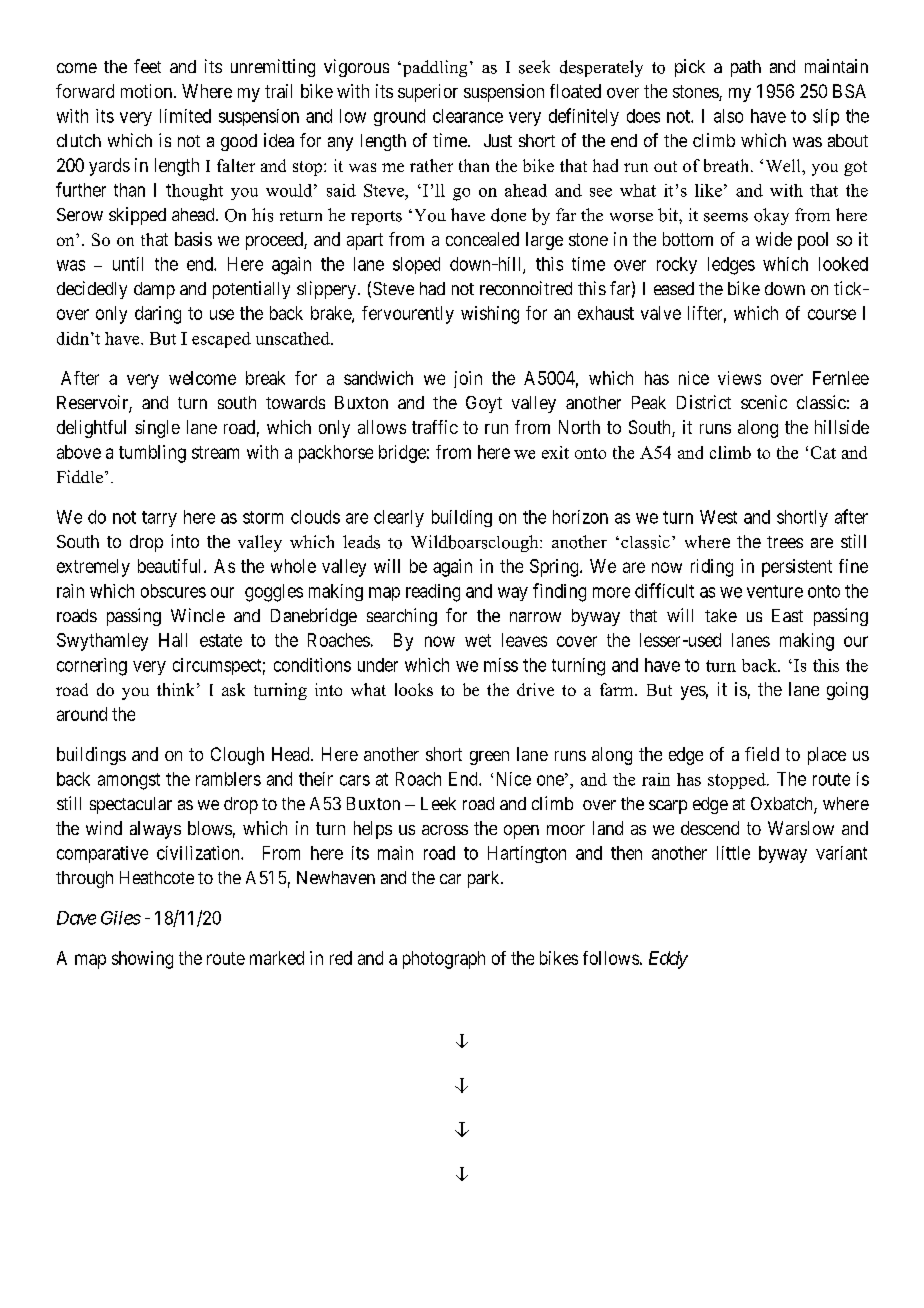 This document has width=924, height=1308. I want to click on tarry, so click(159, 519).
